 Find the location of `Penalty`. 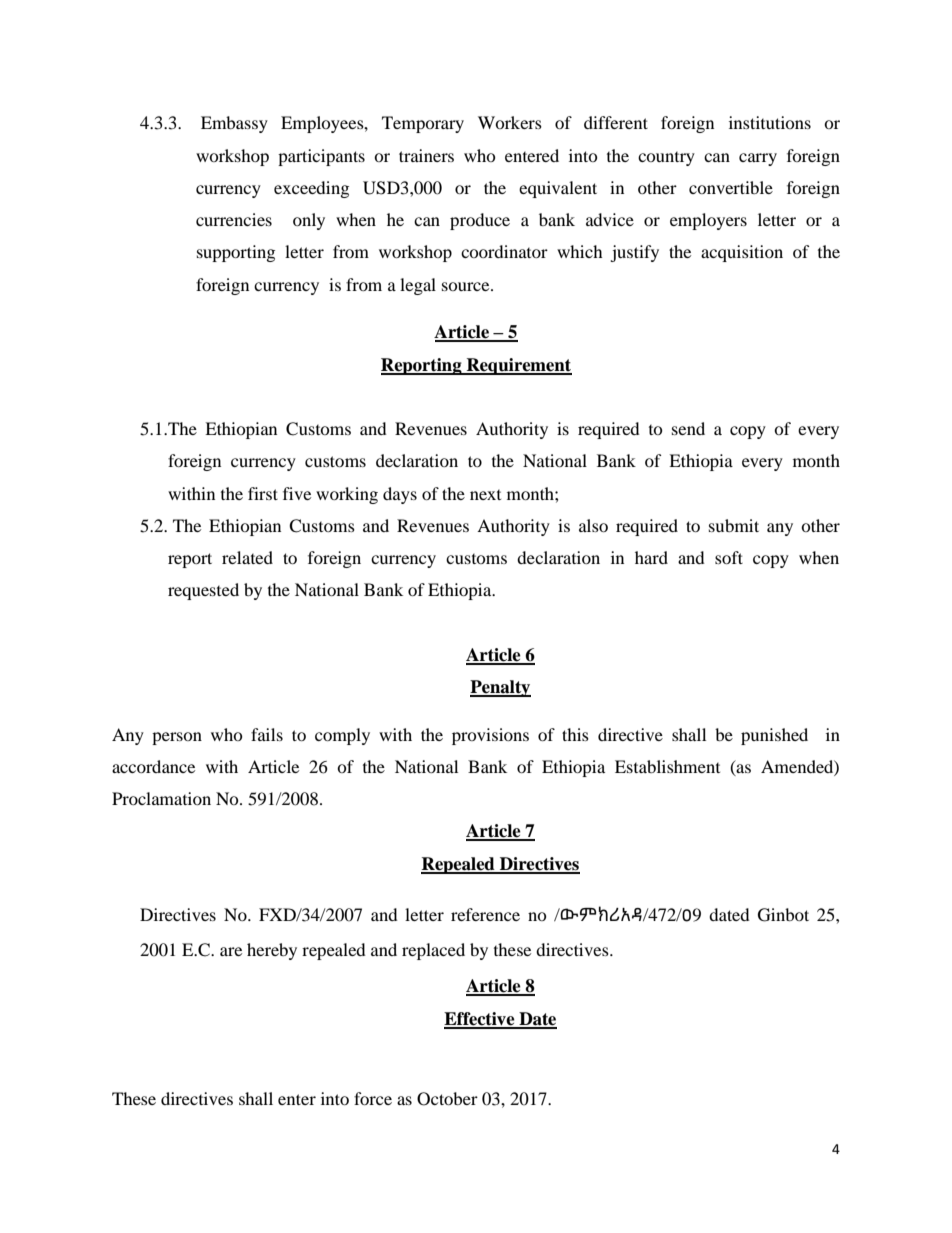

Penalty is located at coordinates (500, 688).
